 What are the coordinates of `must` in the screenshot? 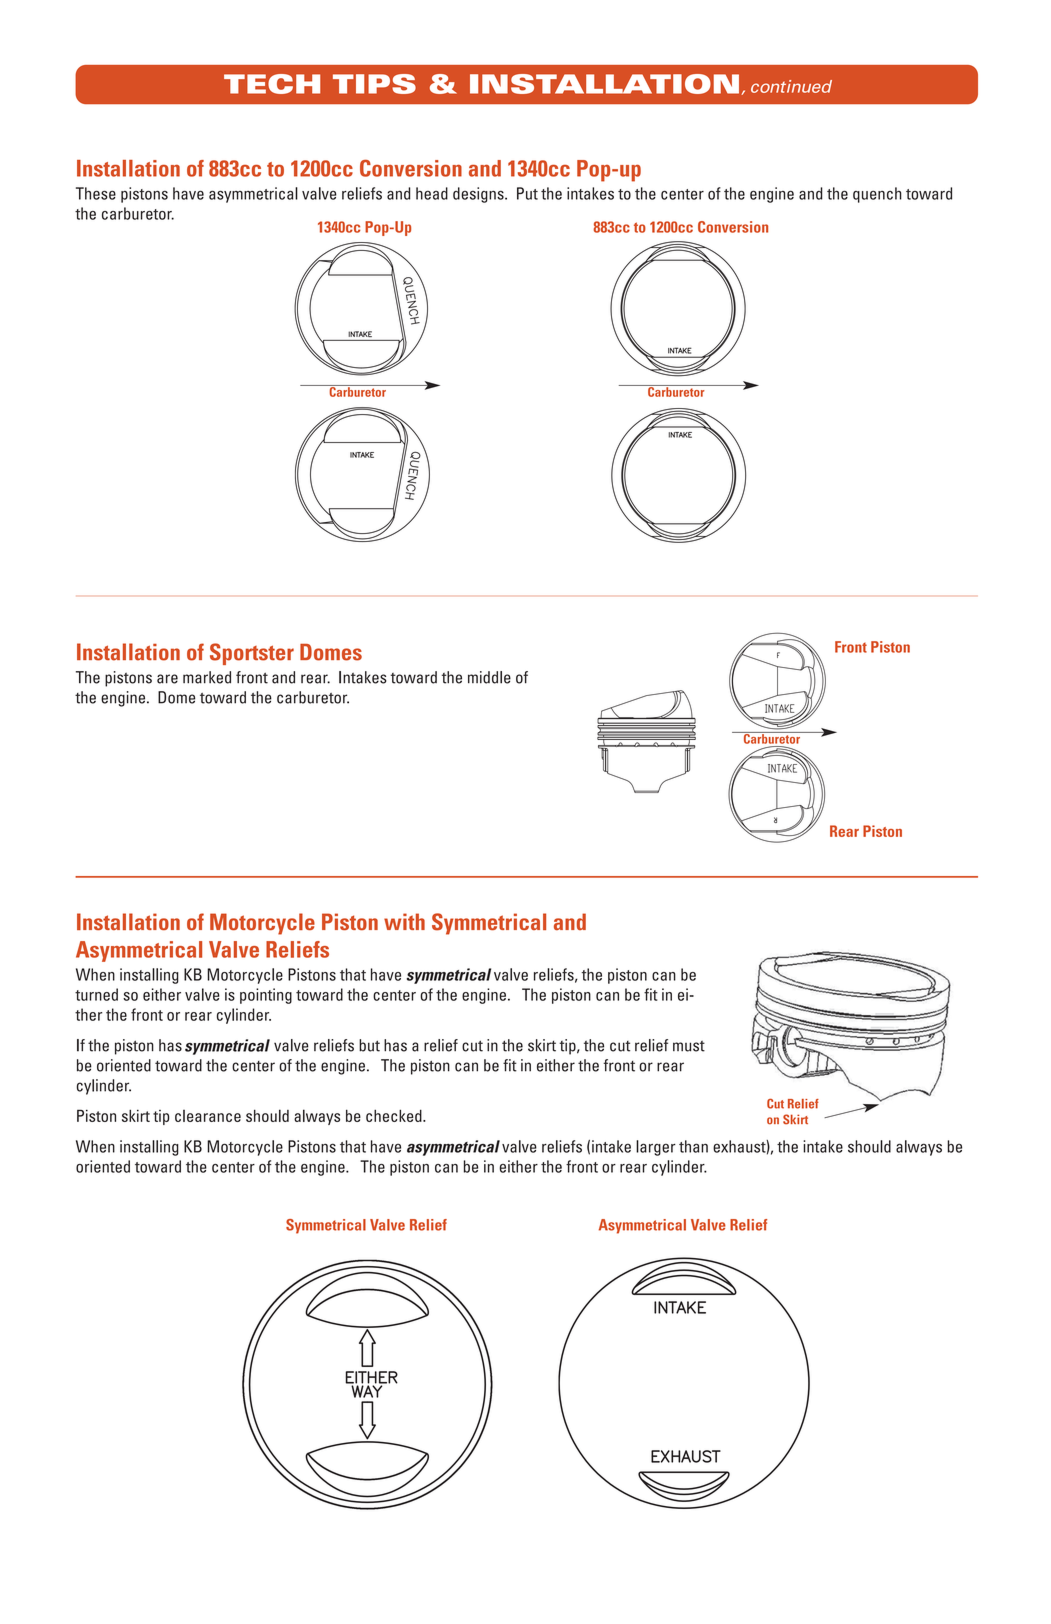 It's located at (689, 1046).
